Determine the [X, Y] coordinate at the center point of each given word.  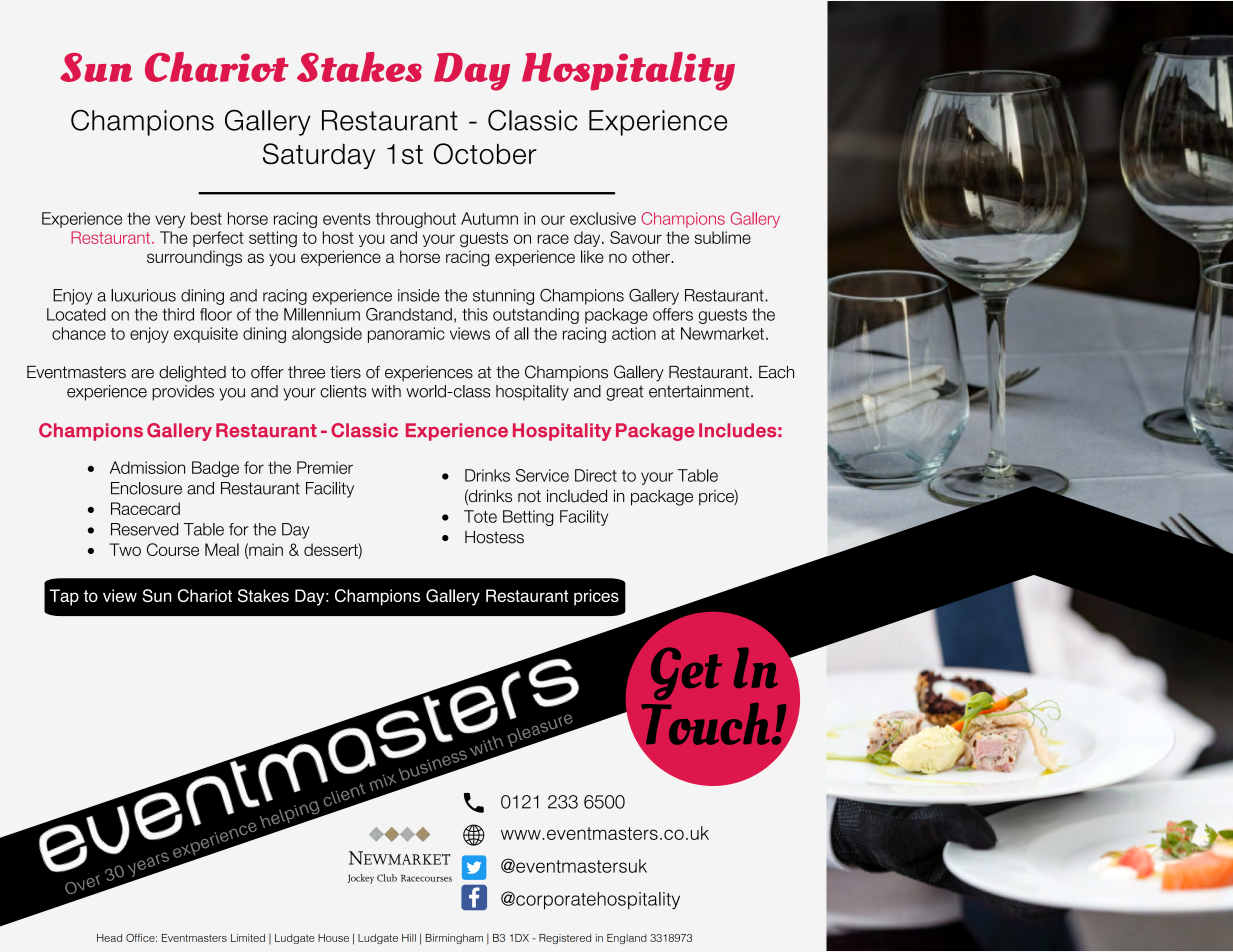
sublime [722, 237]
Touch [704, 723]
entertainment [700, 391]
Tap [64, 597]
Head [109, 938]
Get [686, 673]
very [170, 221]
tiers [345, 372]
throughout [416, 220]
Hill [409, 938]
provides [183, 393]
